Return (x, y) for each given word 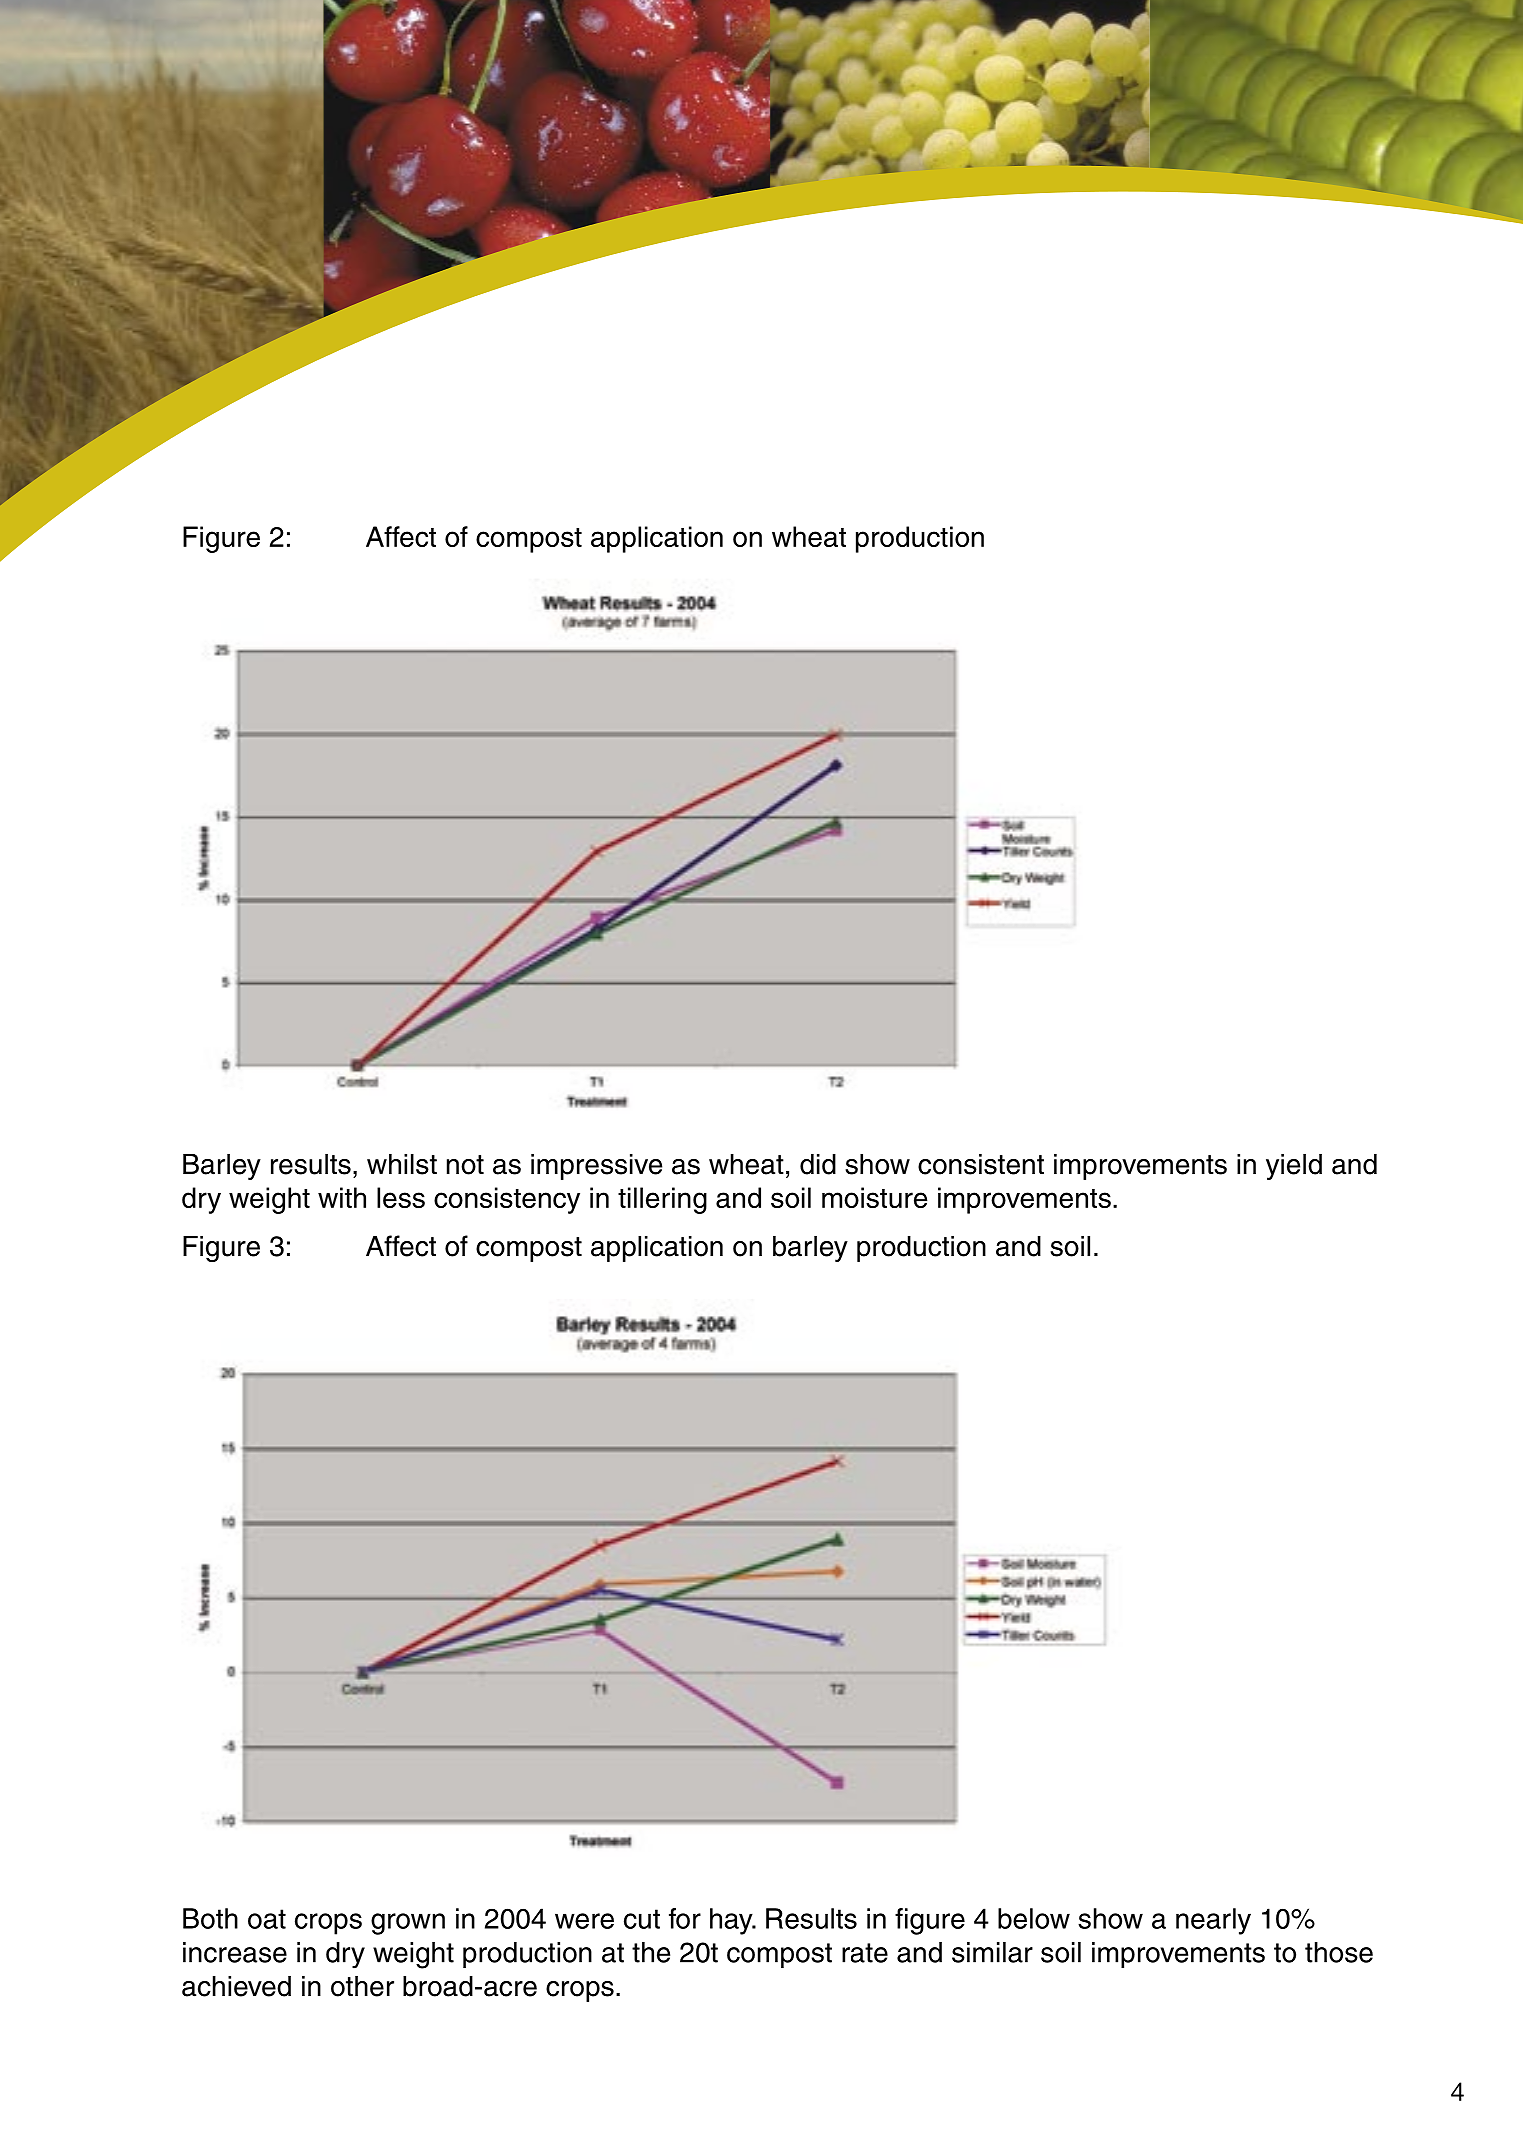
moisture (874, 1197)
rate (865, 1953)
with (342, 1197)
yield (1294, 1167)
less (401, 1197)
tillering (662, 1200)
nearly (1213, 1921)
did (818, 1164)
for (685, 1918)
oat (267, 1919)
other (362, 1986)
